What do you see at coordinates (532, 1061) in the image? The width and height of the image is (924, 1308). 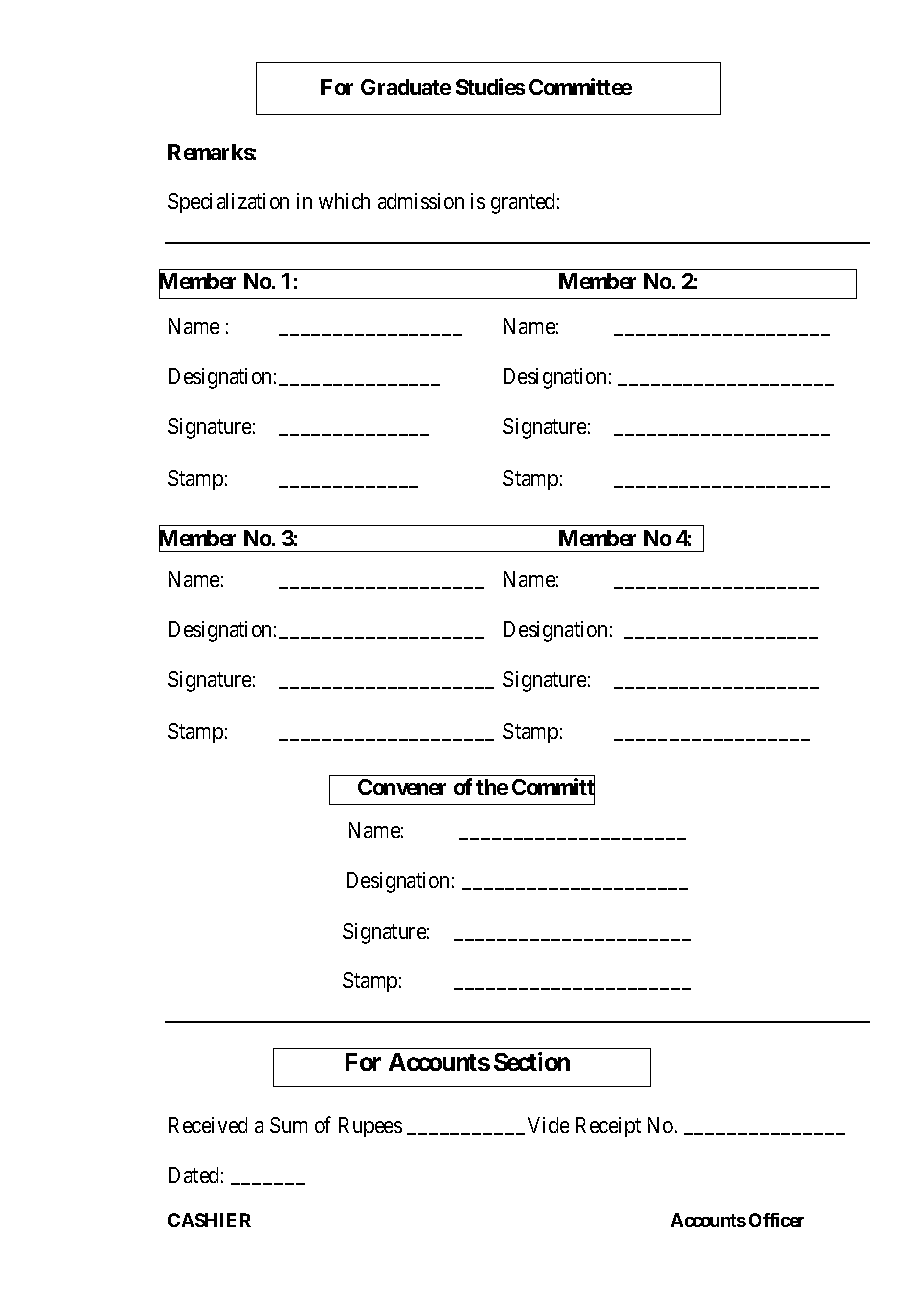 I see `Section` at bounding box center [532, 1061].
